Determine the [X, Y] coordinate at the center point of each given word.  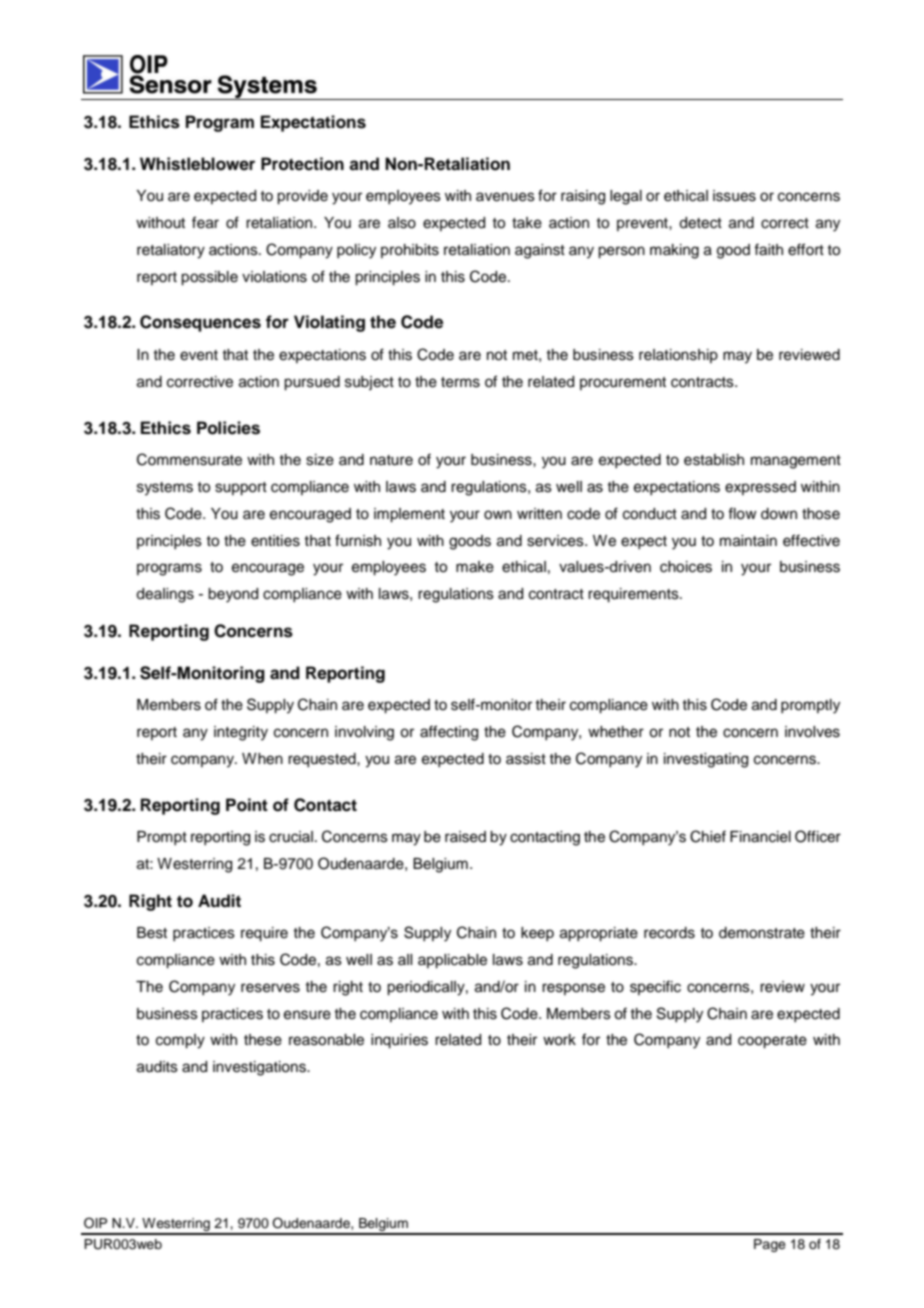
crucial [291, 837]
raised [465, 837]
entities [275, 541]
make [475, 567]
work [559, 1040]
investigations [260, 1068]
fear [205, 222]
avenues [505, 197]
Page [770, 1245]
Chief [708, 836]
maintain [748, 541]
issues [734, 196]
